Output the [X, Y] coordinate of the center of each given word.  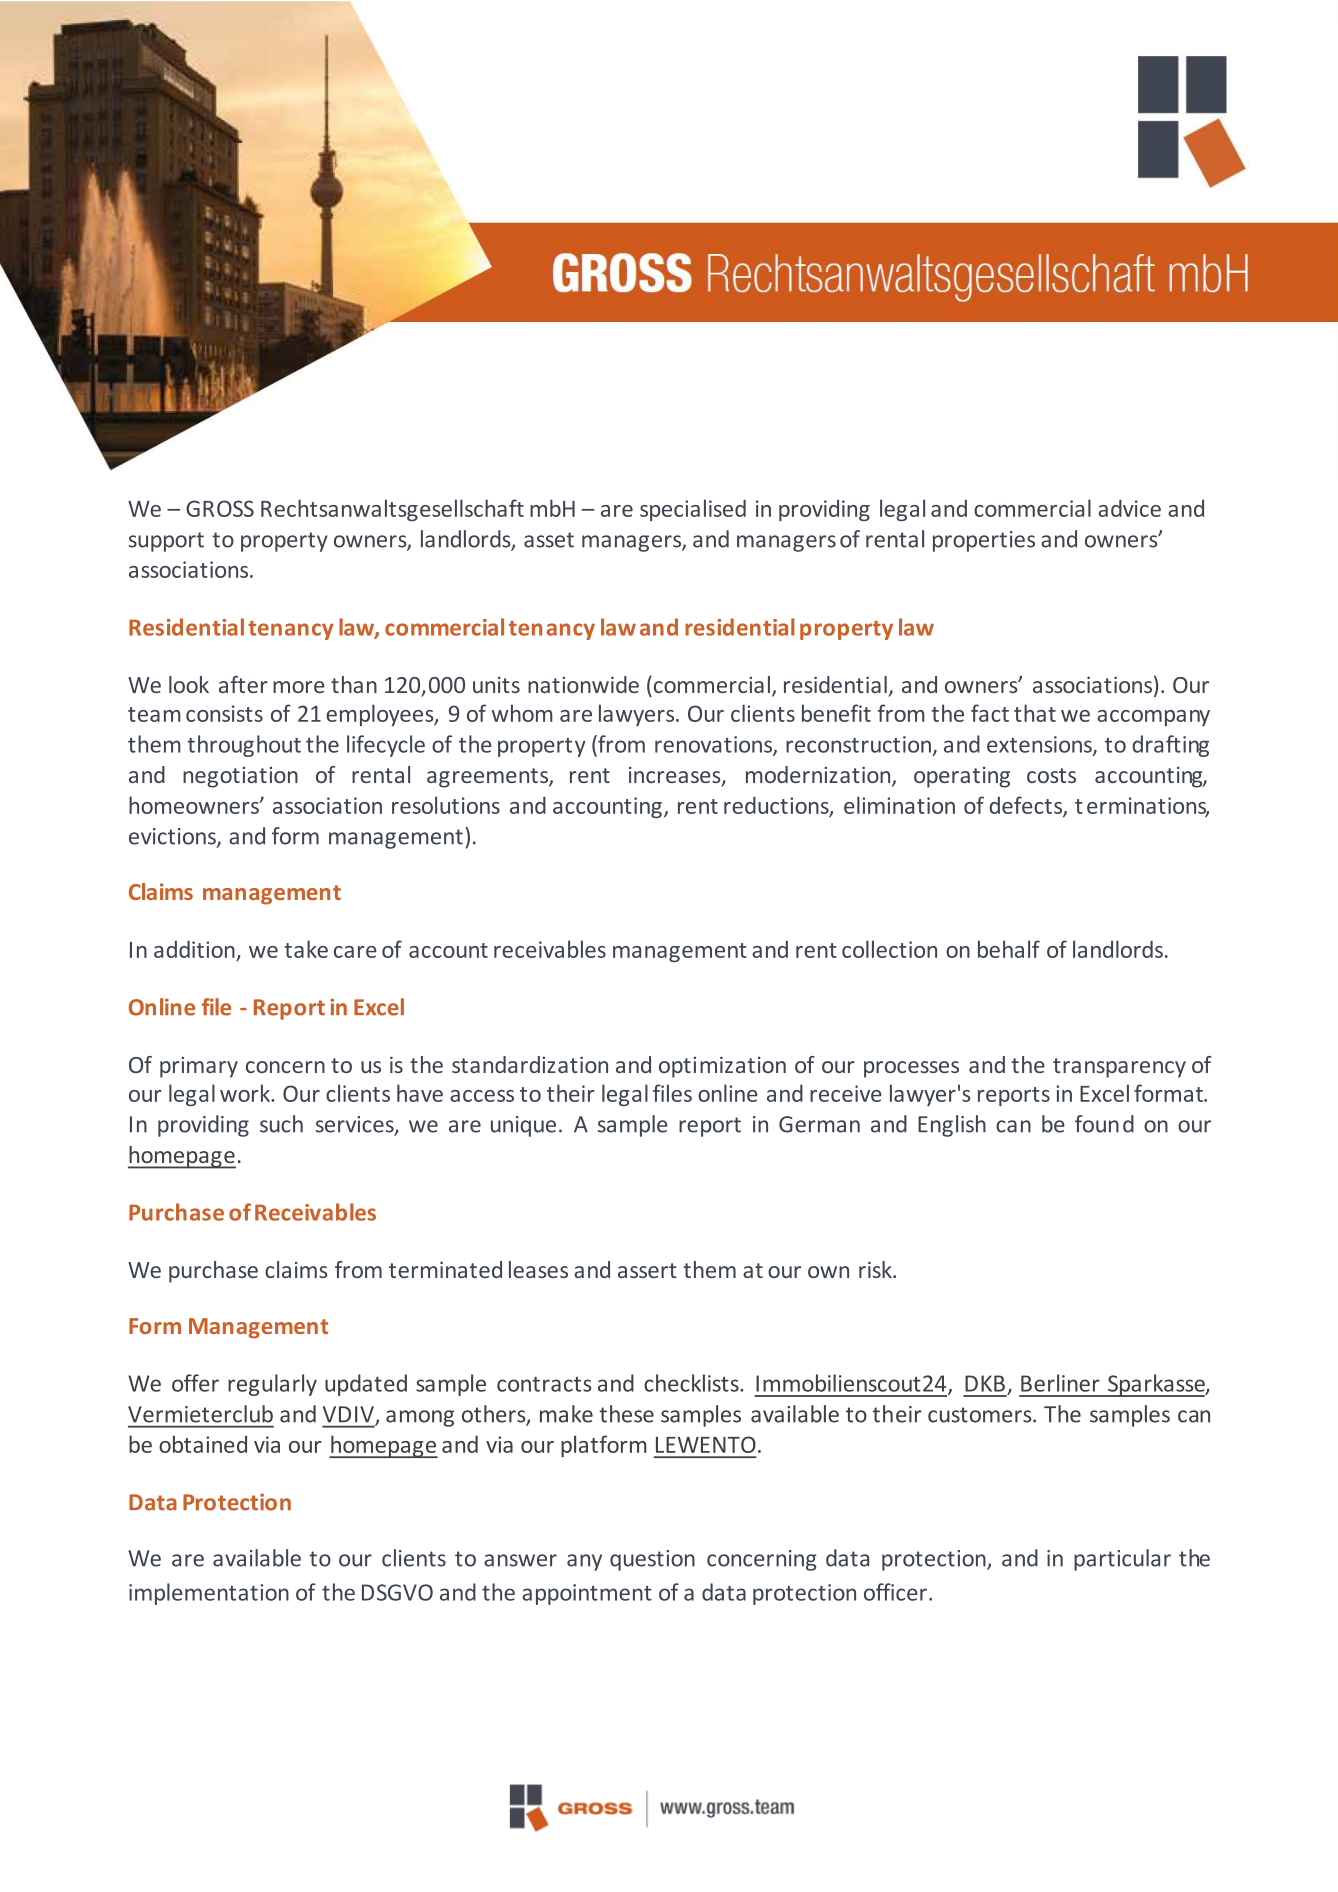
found [1104, 1124]
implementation [209, 1594]
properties [984, 541]
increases [676, 776]
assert [647, 1270]
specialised [693, 510]
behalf [1009, 949]
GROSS [220, 508]
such [281, 1124]
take [306, 949]
